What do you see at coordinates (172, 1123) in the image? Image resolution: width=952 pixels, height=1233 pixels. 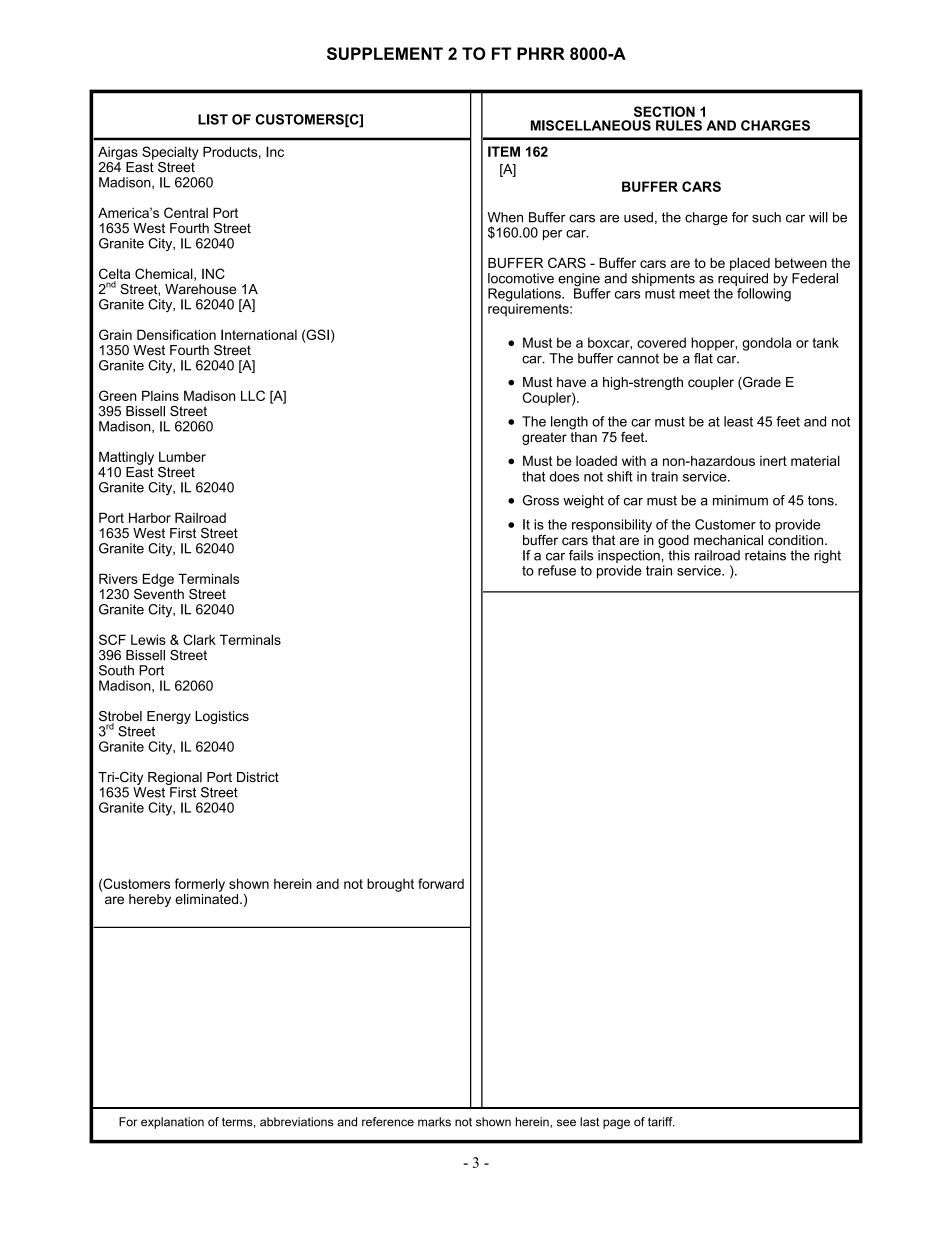 I see `explanation` at bounding box center [172, 1123].
